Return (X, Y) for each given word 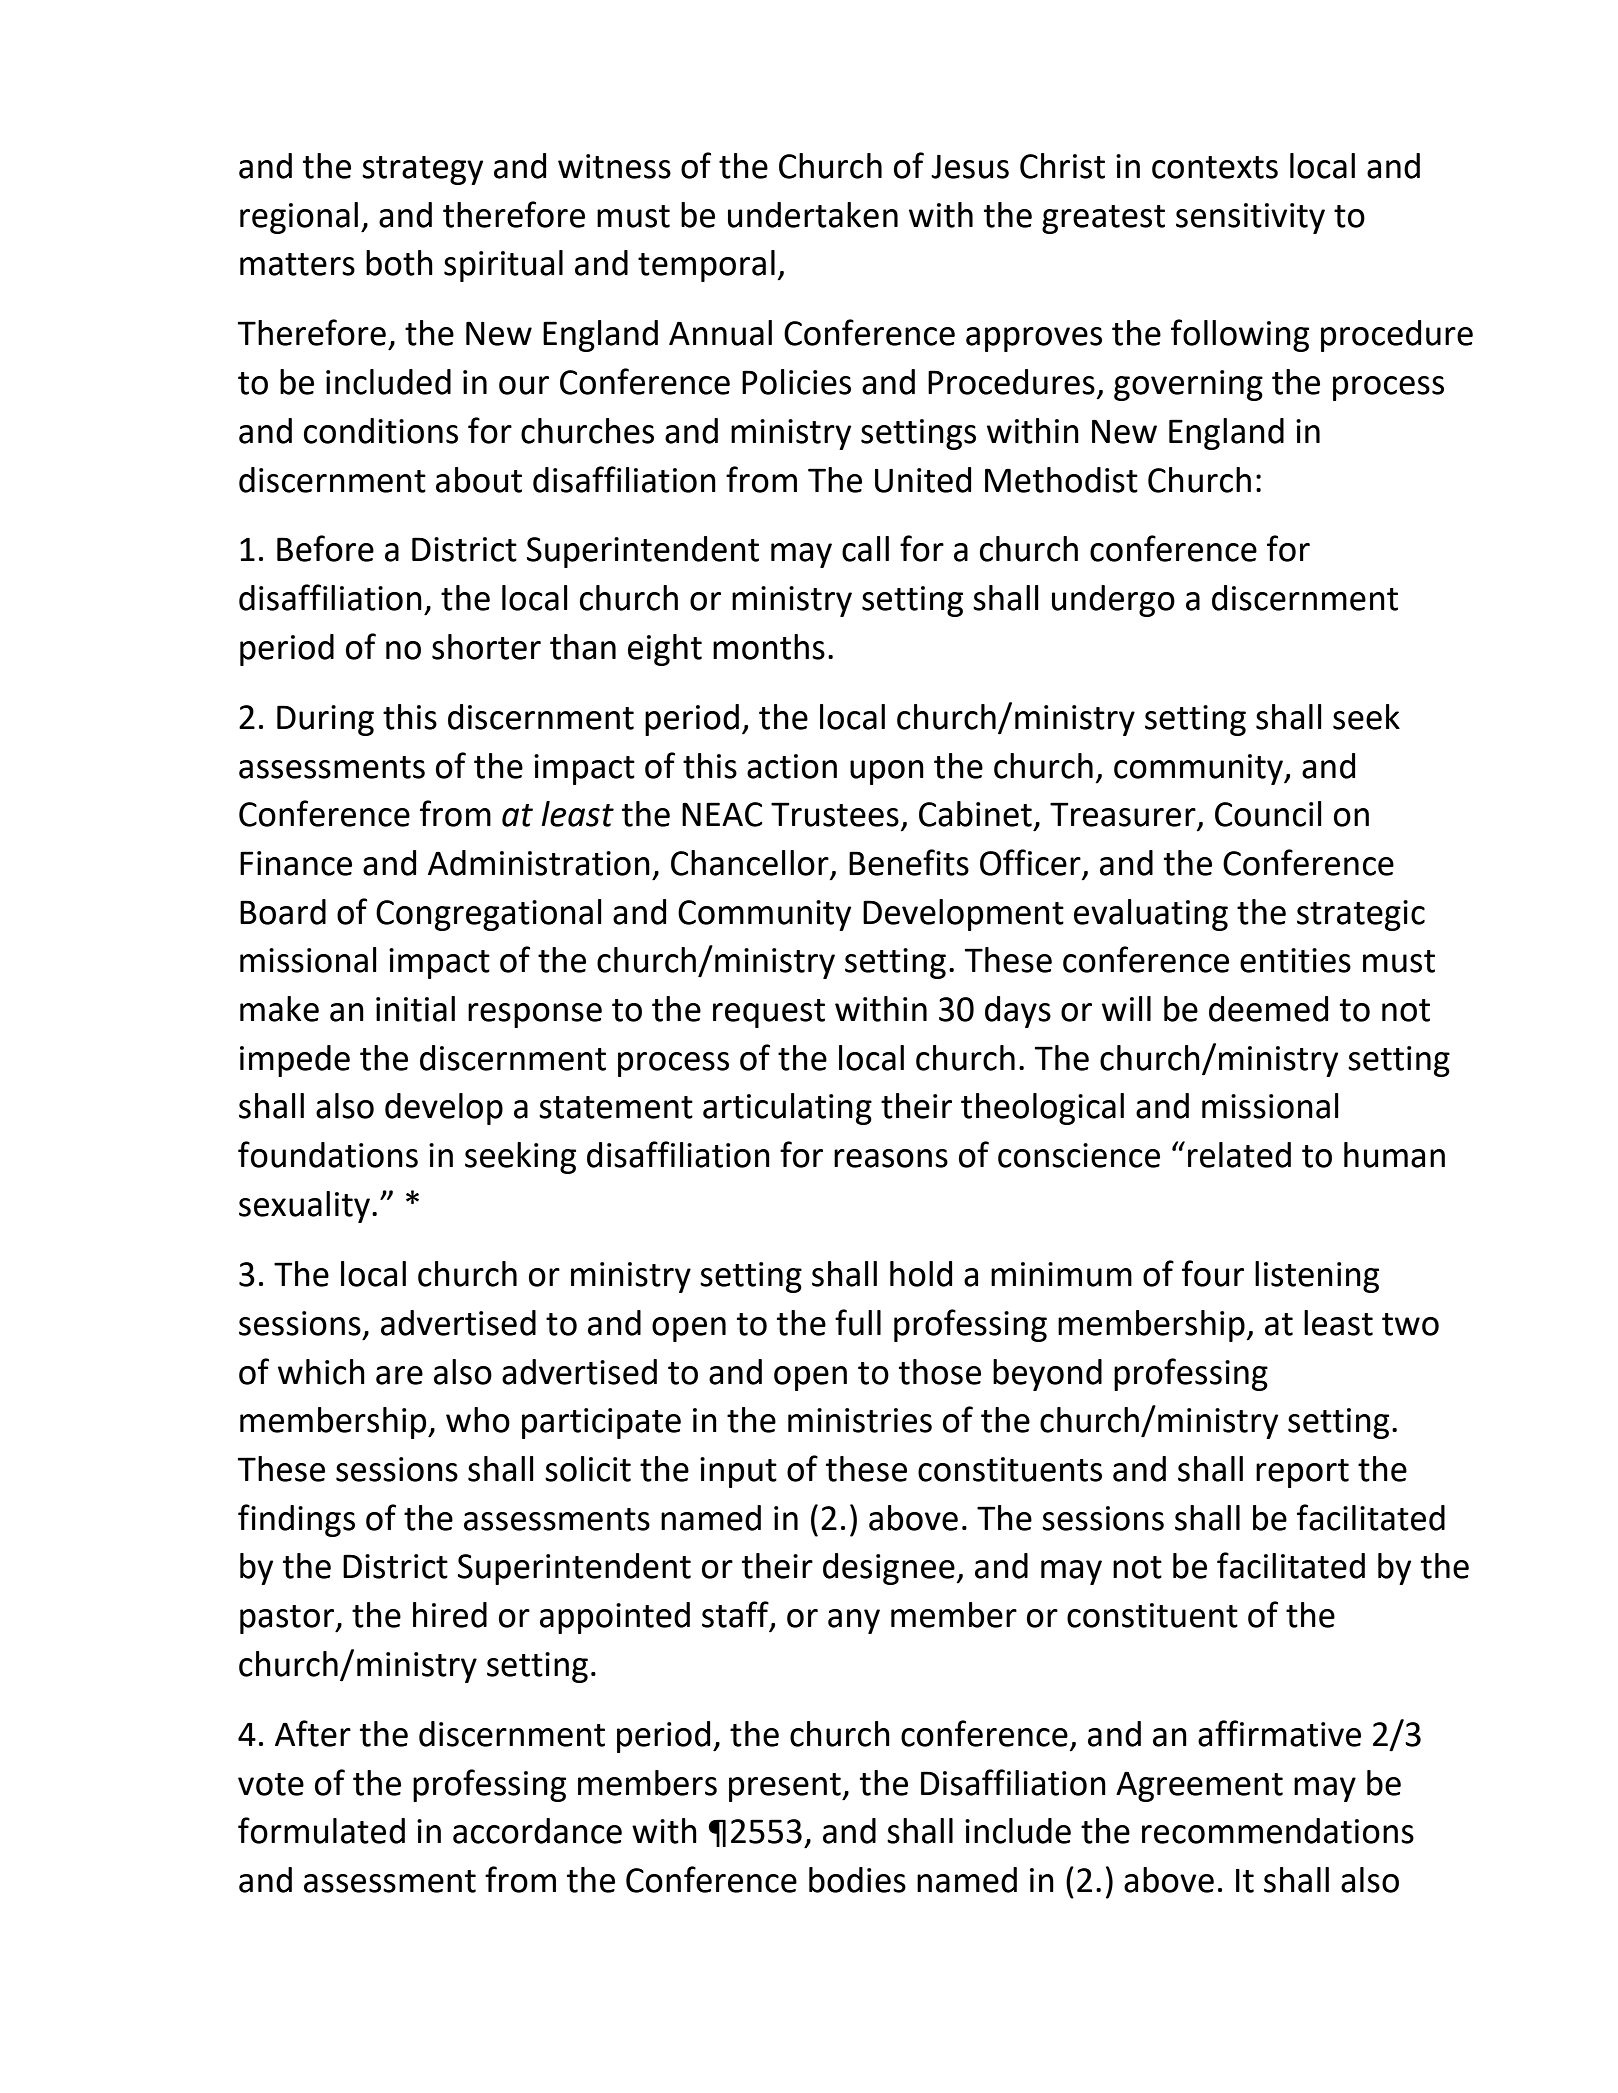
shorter (486, 647)
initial (415, 1009)
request (769, 1013)
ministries (860, 1420)
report (1302, 1473)
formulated (321, 1830)
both (399, 263)
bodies (857, 1880)
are (399, 1375)
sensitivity (1250, 218)
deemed (1268, 1009)
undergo (1113, 601)
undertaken (813, 215)
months (769, 647)
